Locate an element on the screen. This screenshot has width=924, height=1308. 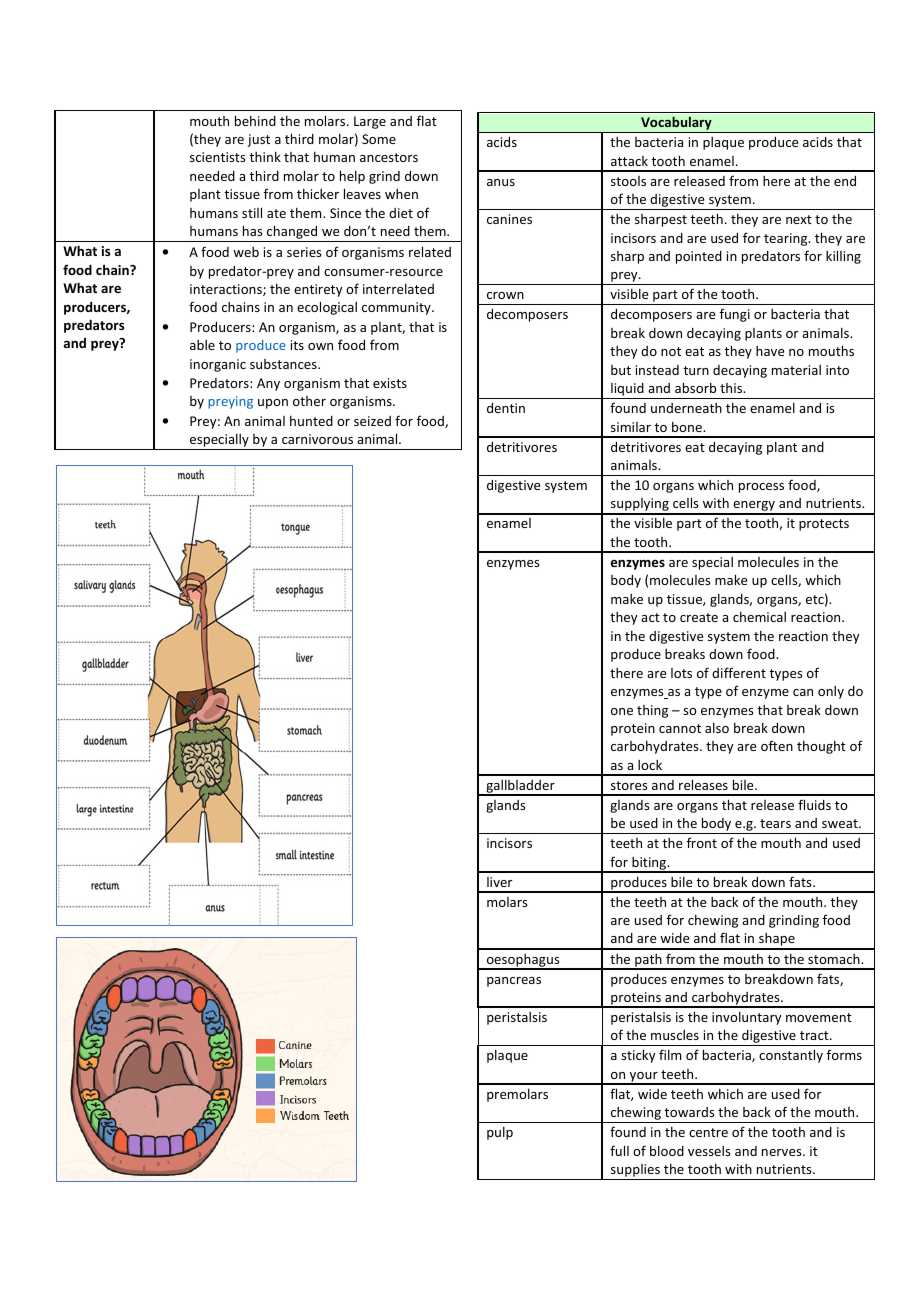
chemical is located at coordinates (759, 616).
